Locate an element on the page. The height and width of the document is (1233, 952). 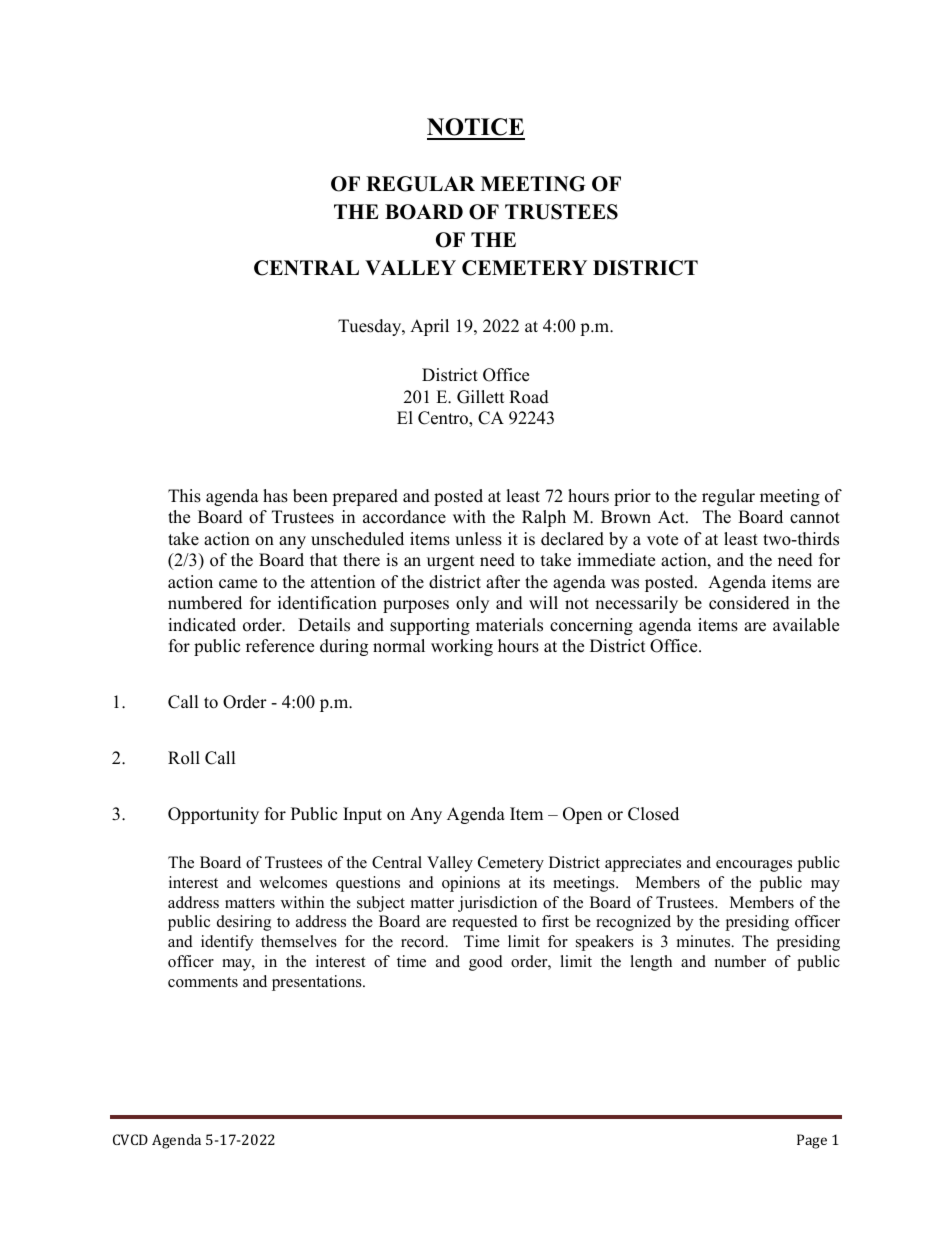
working is located at coordinates (462, 647).
